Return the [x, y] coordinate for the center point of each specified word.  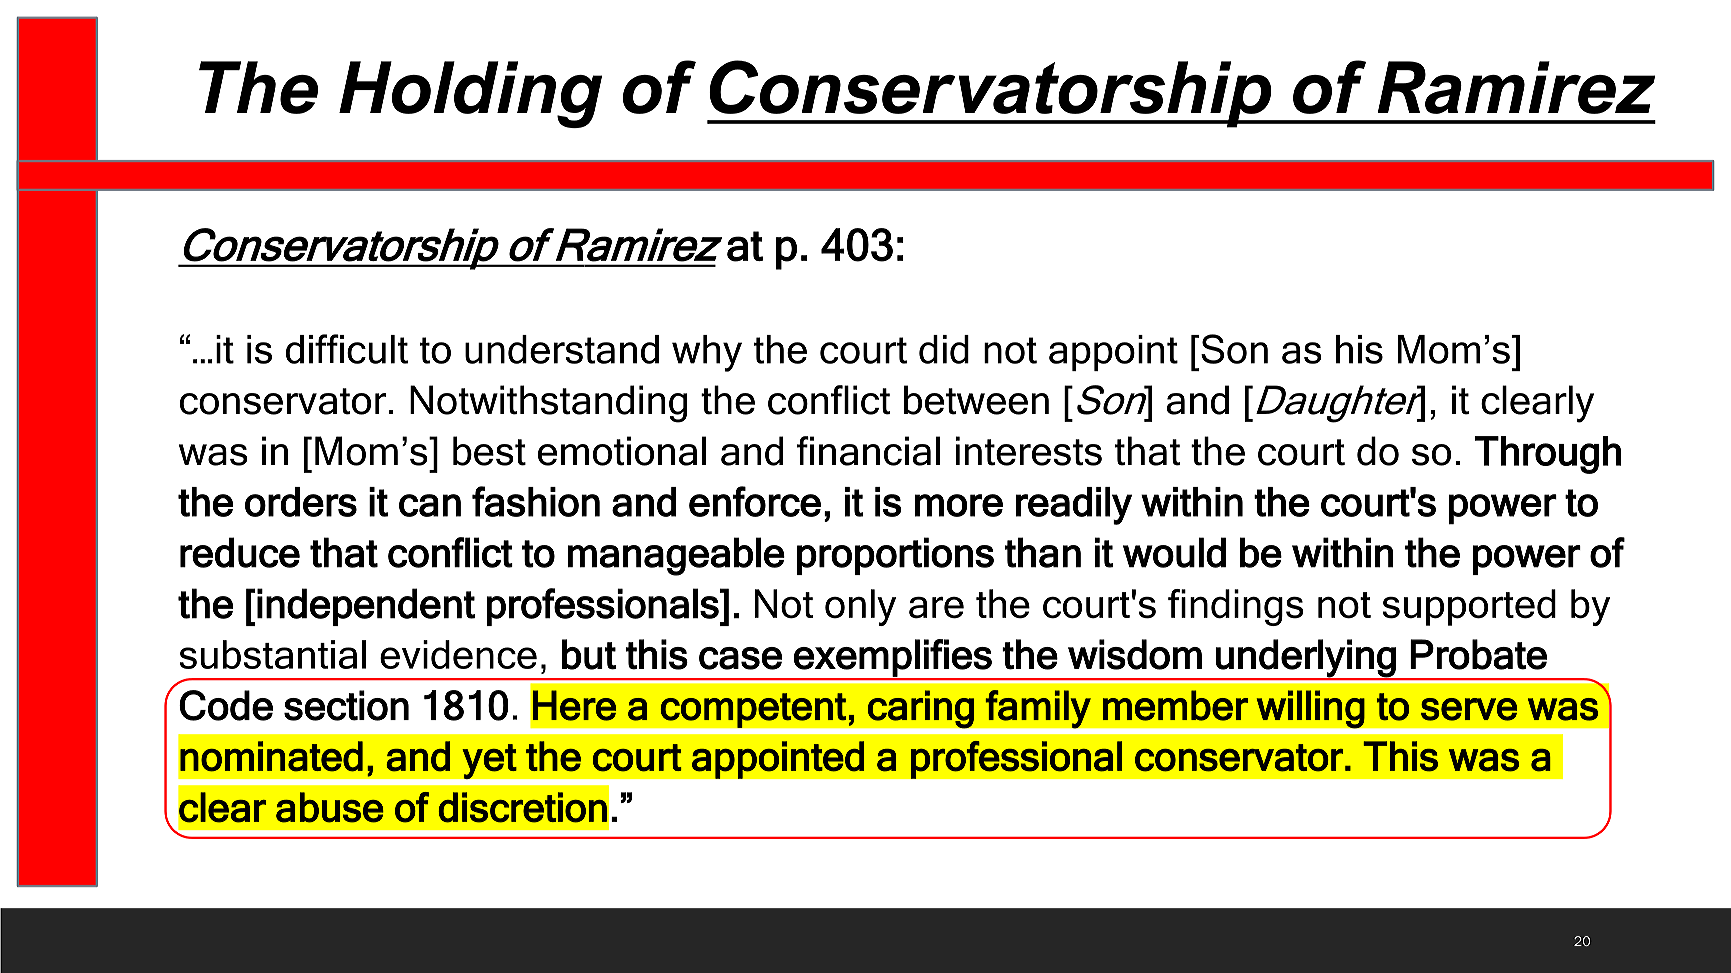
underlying [1306, 659]
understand [562, 349]
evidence [458, 654]
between [976, 400]
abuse [330, 807]
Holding [470, 94]
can [430, 505]
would [1174, 552]
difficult [347, 349]
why [707, 353]
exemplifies [893, 659]
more [959, 505]
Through [1547, 455]
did [944, 349]
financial [868, 451]
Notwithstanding [548, 404]
